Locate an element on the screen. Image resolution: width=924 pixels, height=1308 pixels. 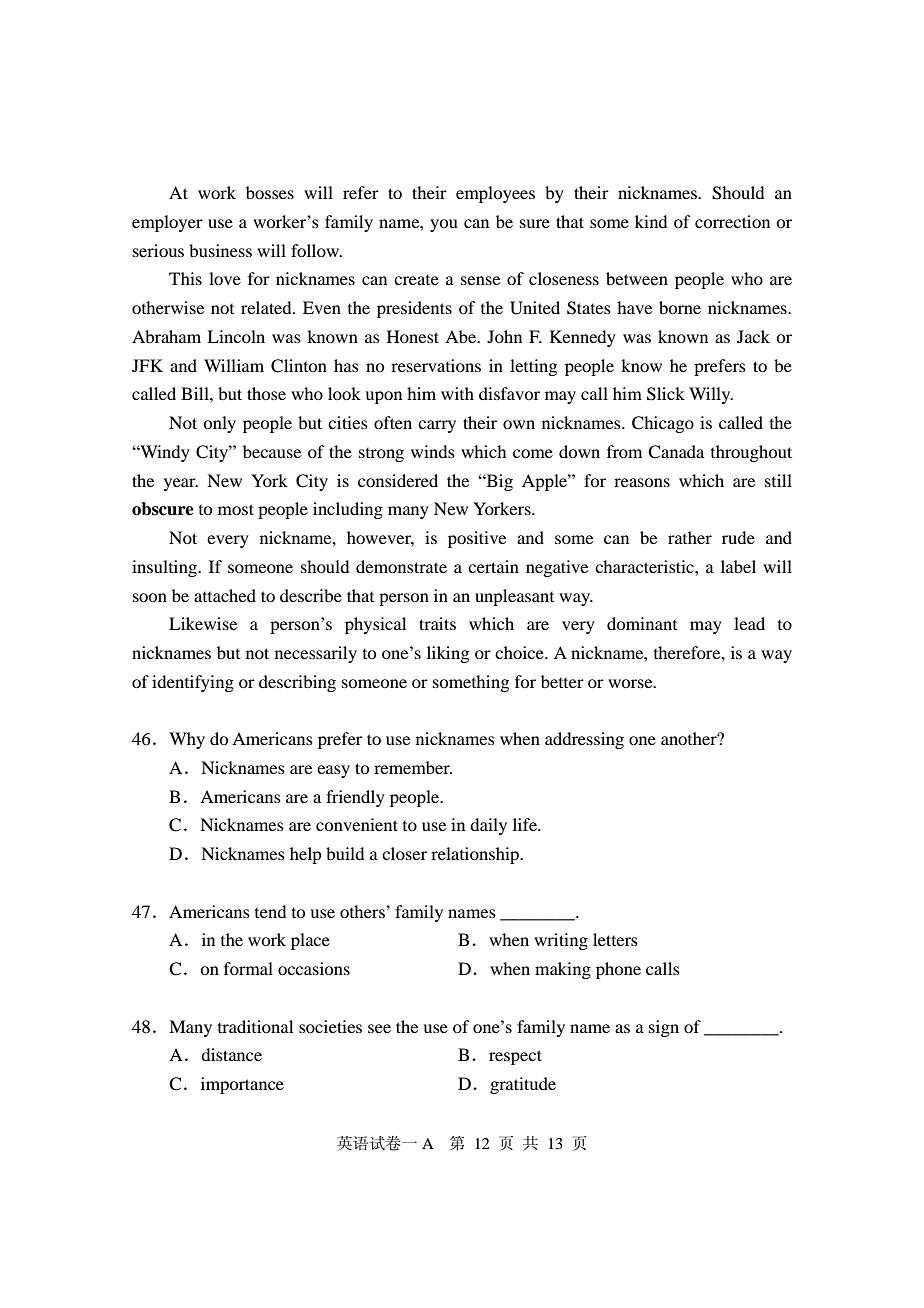
addressing is located at coordinates (584, 740).
